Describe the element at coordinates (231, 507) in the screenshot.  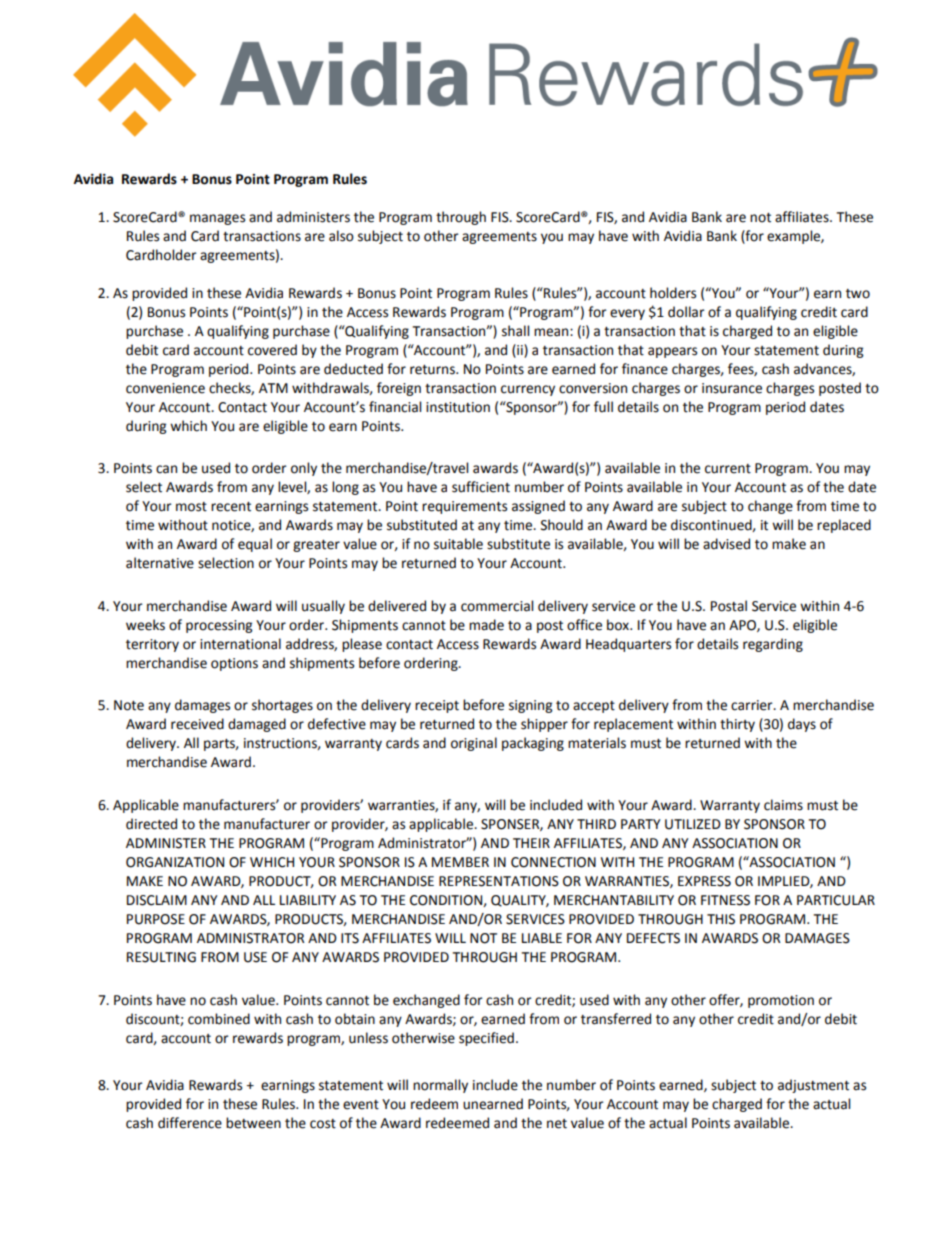
I see `recent` at that location.
